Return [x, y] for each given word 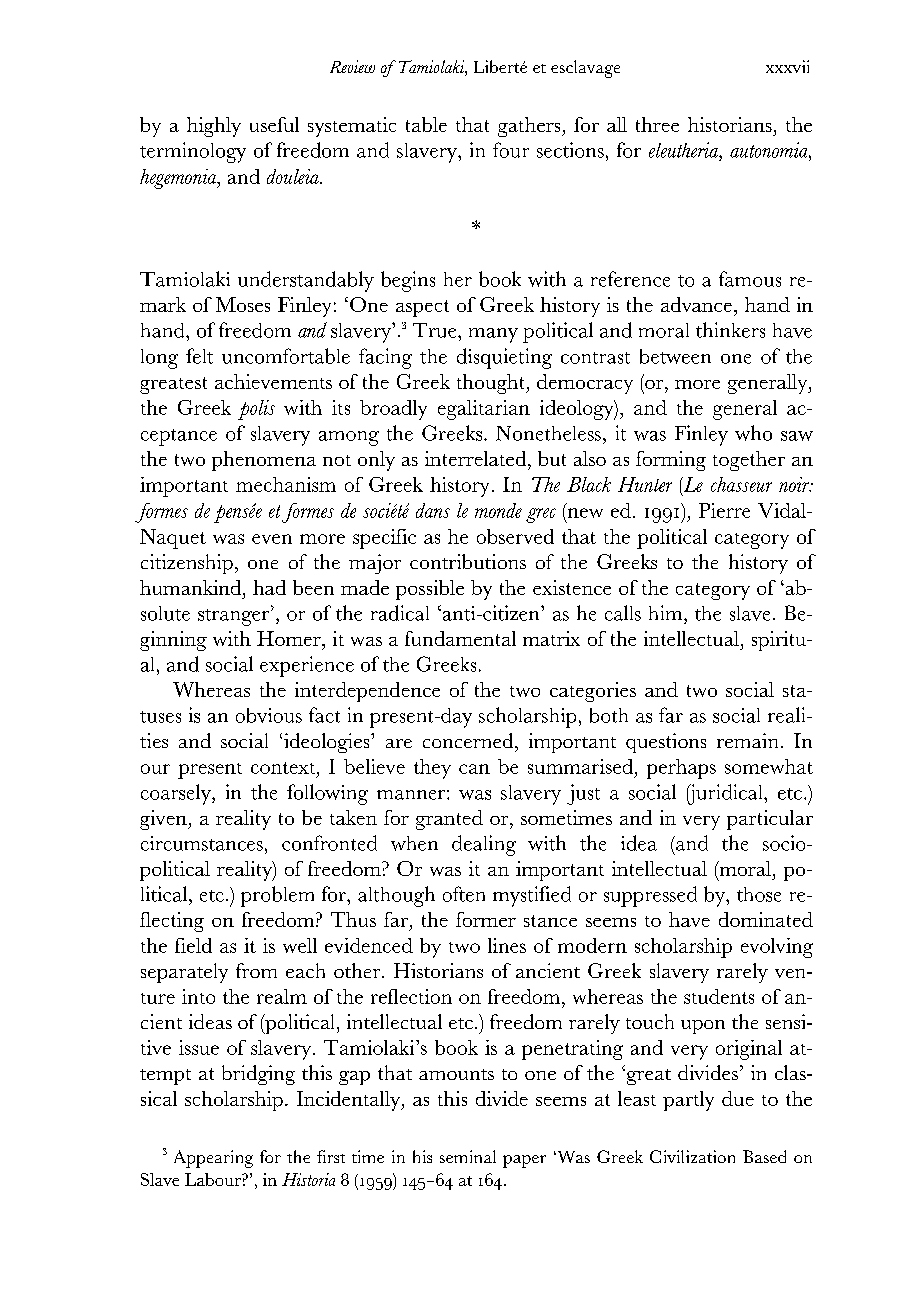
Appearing [213, 1159]
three [657, 124]
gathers [530, 127]
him [667, 612]
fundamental [460, 638]
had [269, 587]
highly [214, 127]
